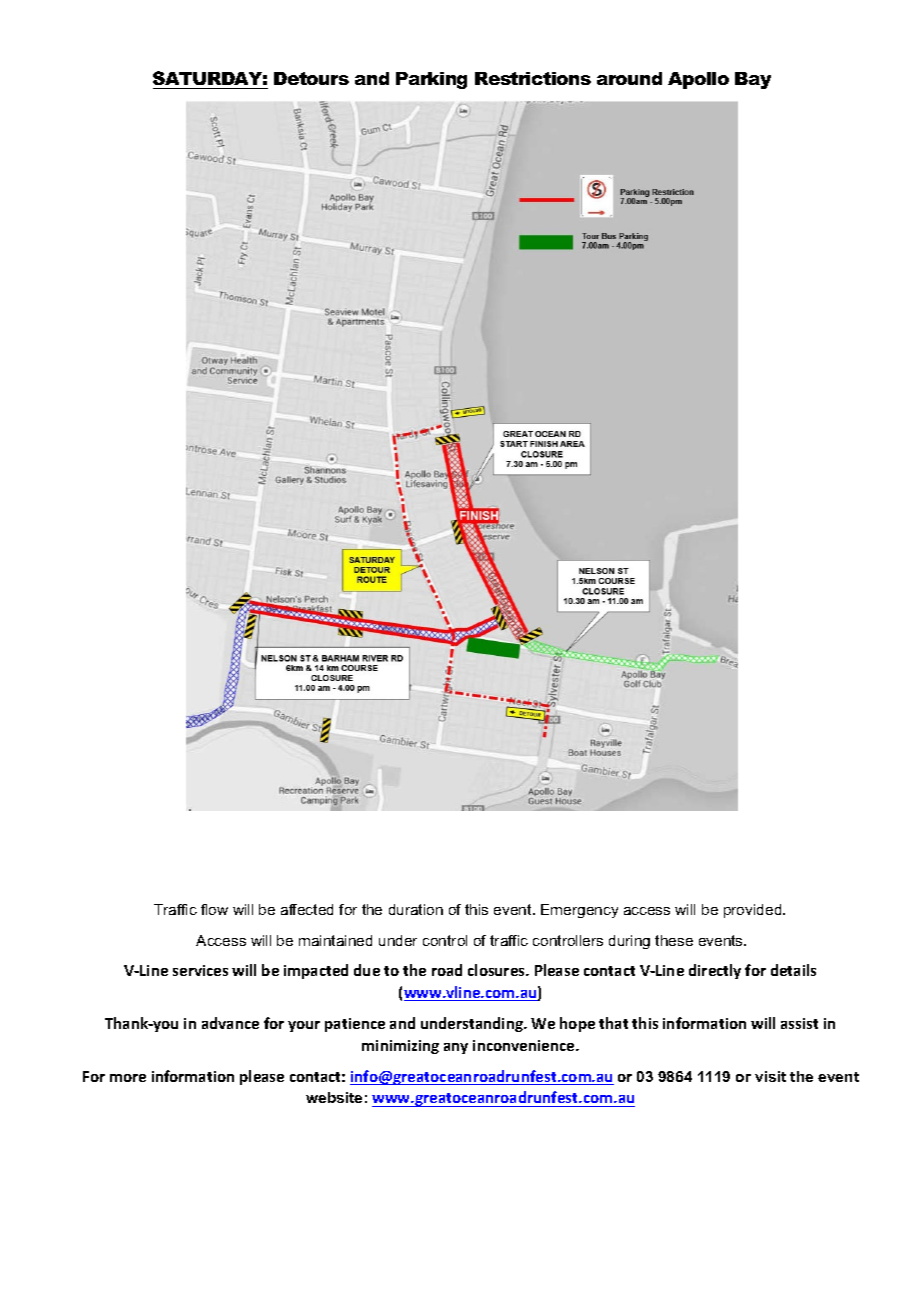 This screenshot has height=1307, width=924. I want to click on advance, so click(230, 1023).
